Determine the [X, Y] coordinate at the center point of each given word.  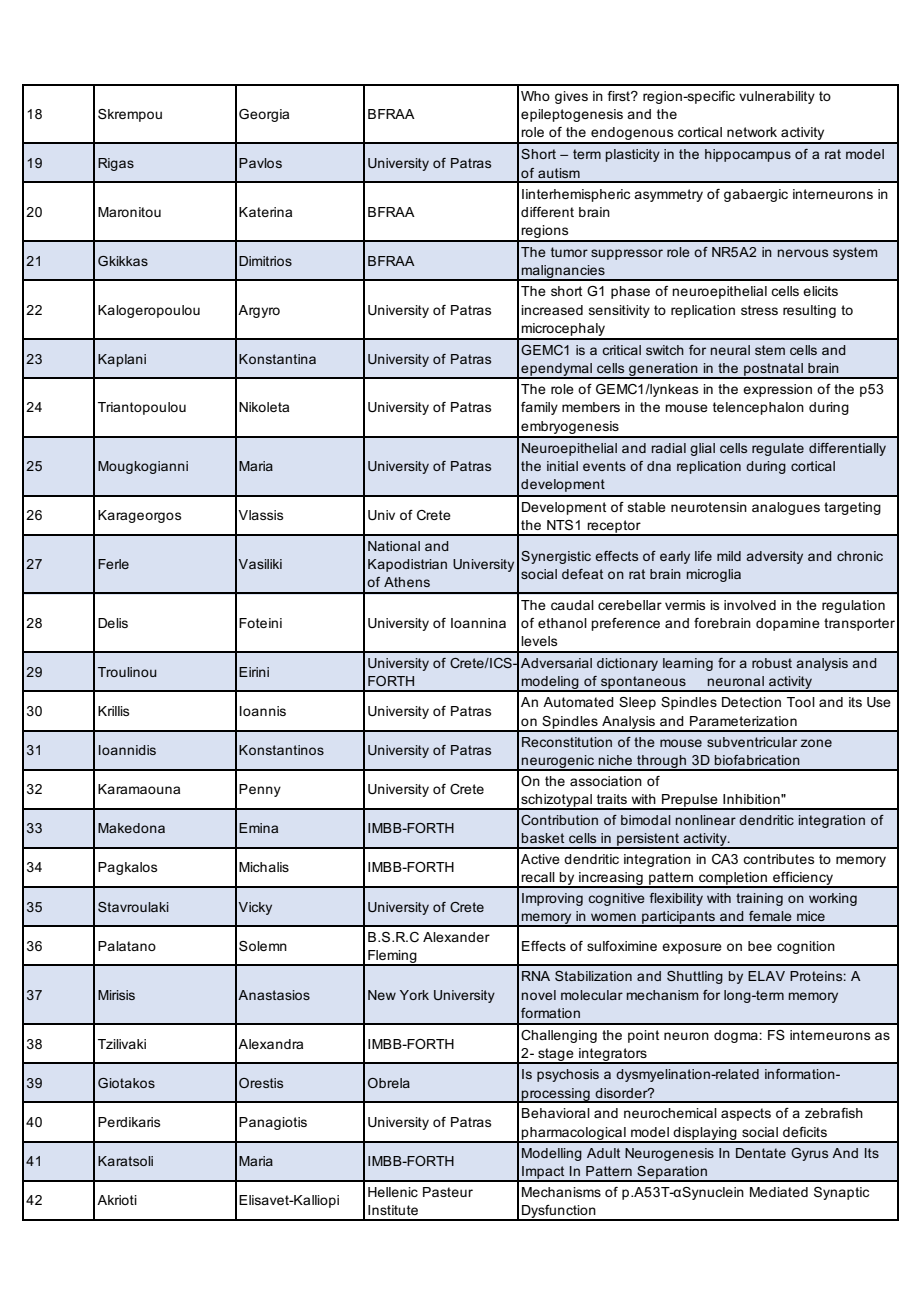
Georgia [264, 115]
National [394, 546]
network [752, 132]
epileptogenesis [572, 115]
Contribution [559, 820]
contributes [778, 859]
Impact [543, 1173]
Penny [260, 790]
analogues [786, 508]
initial [562, 466]
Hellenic [393, 1192]
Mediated [779, 1192]
